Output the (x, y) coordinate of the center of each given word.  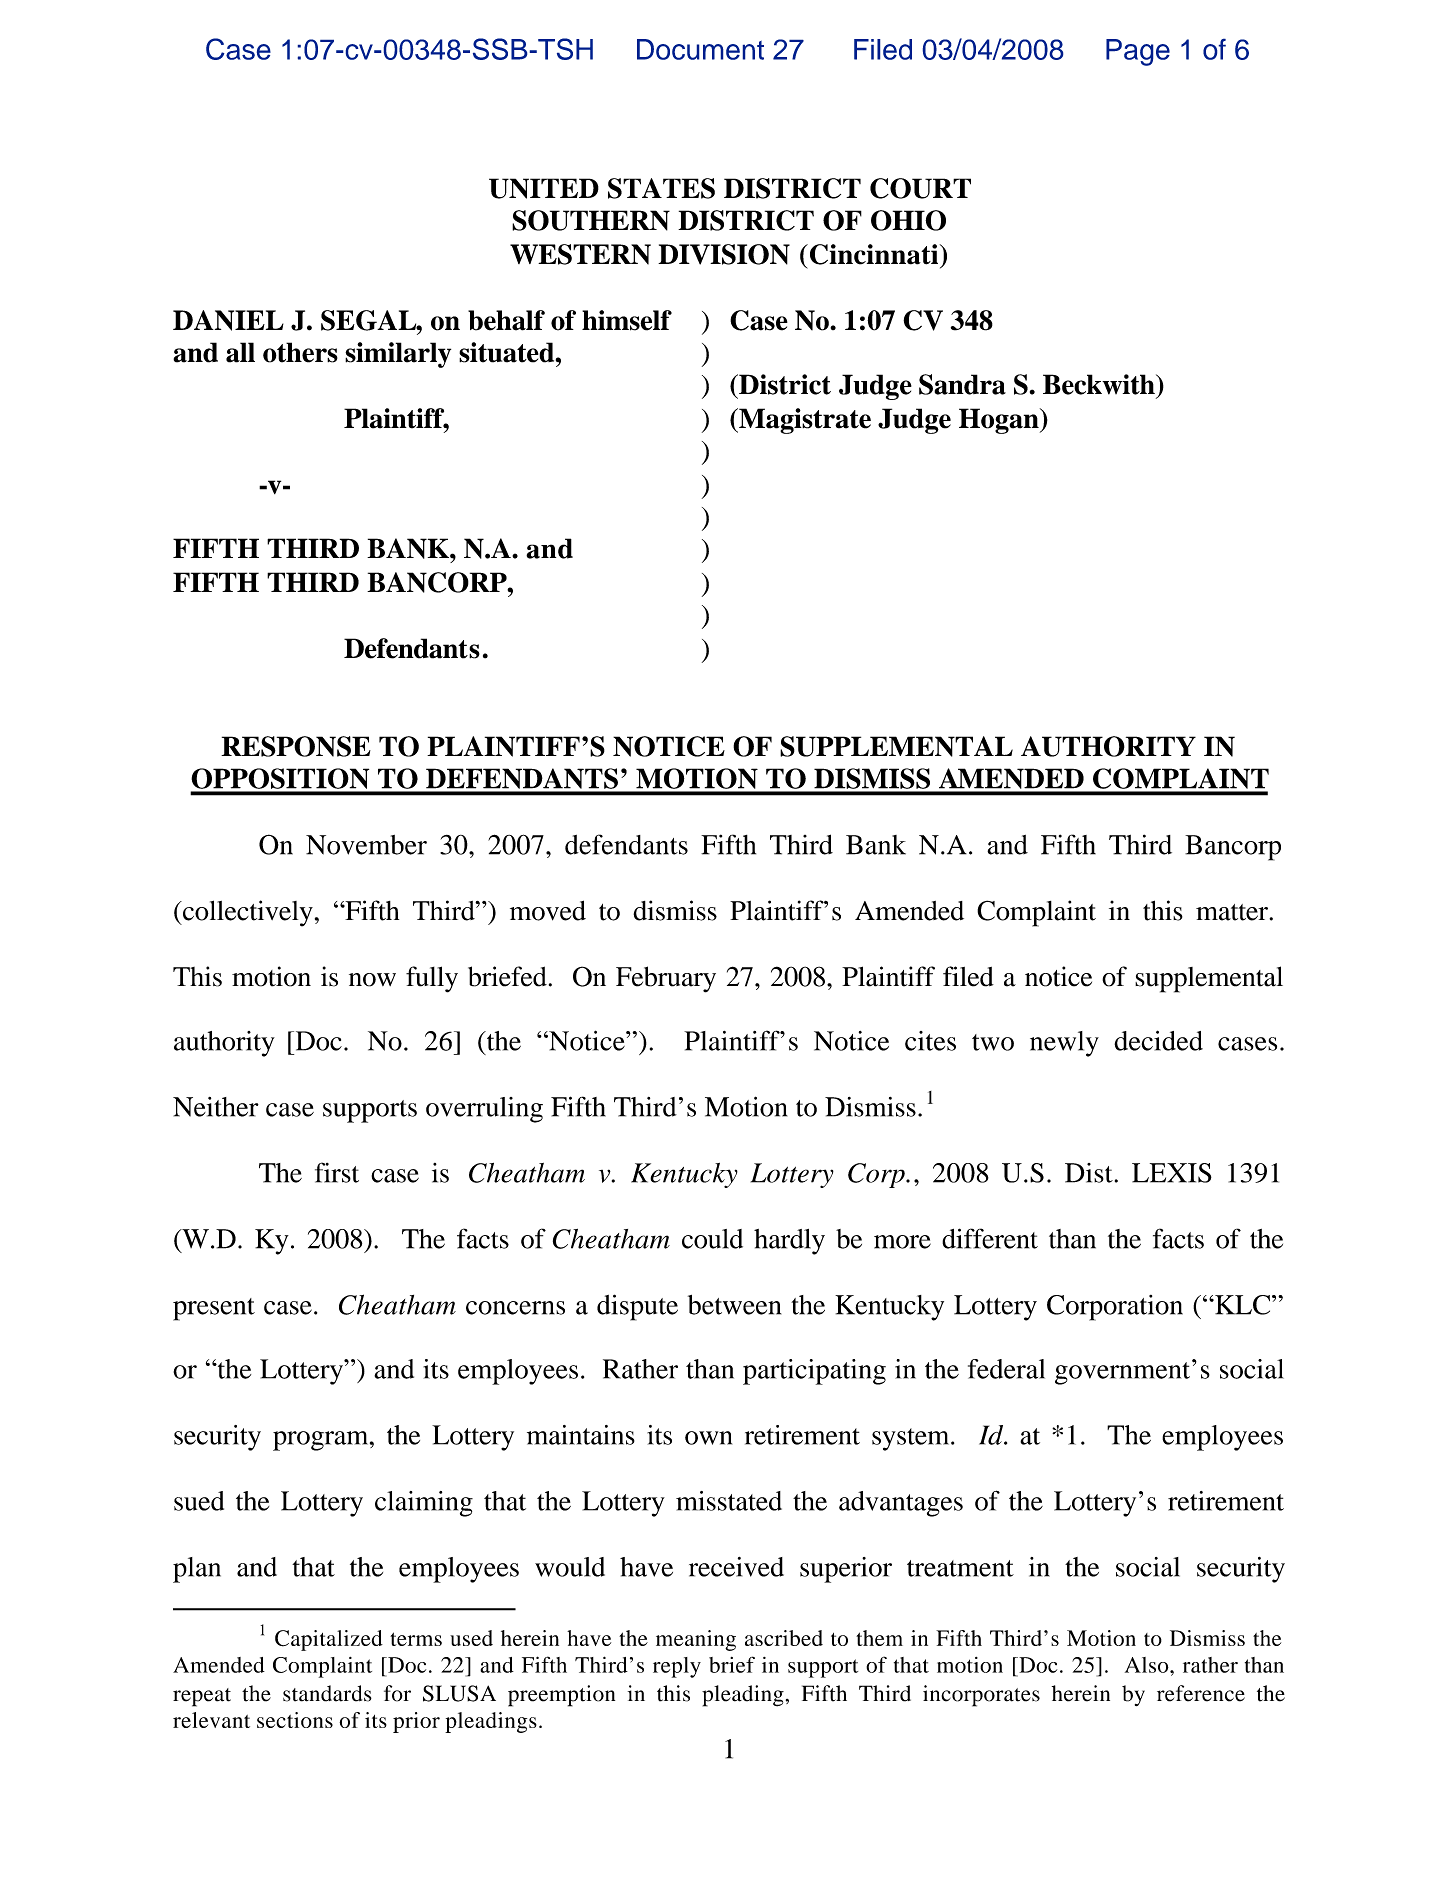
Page (1138, 52)
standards (327, 1693)
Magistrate (804, 421)
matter (1233, 912)
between (734, 1305)
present (214, 1309)
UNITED (544, 188)
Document (700, 49)
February (666, 979)
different (990, 1238)
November (366, 845)
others (300, 352)
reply (677, 1667)
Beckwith (1100, 384)
